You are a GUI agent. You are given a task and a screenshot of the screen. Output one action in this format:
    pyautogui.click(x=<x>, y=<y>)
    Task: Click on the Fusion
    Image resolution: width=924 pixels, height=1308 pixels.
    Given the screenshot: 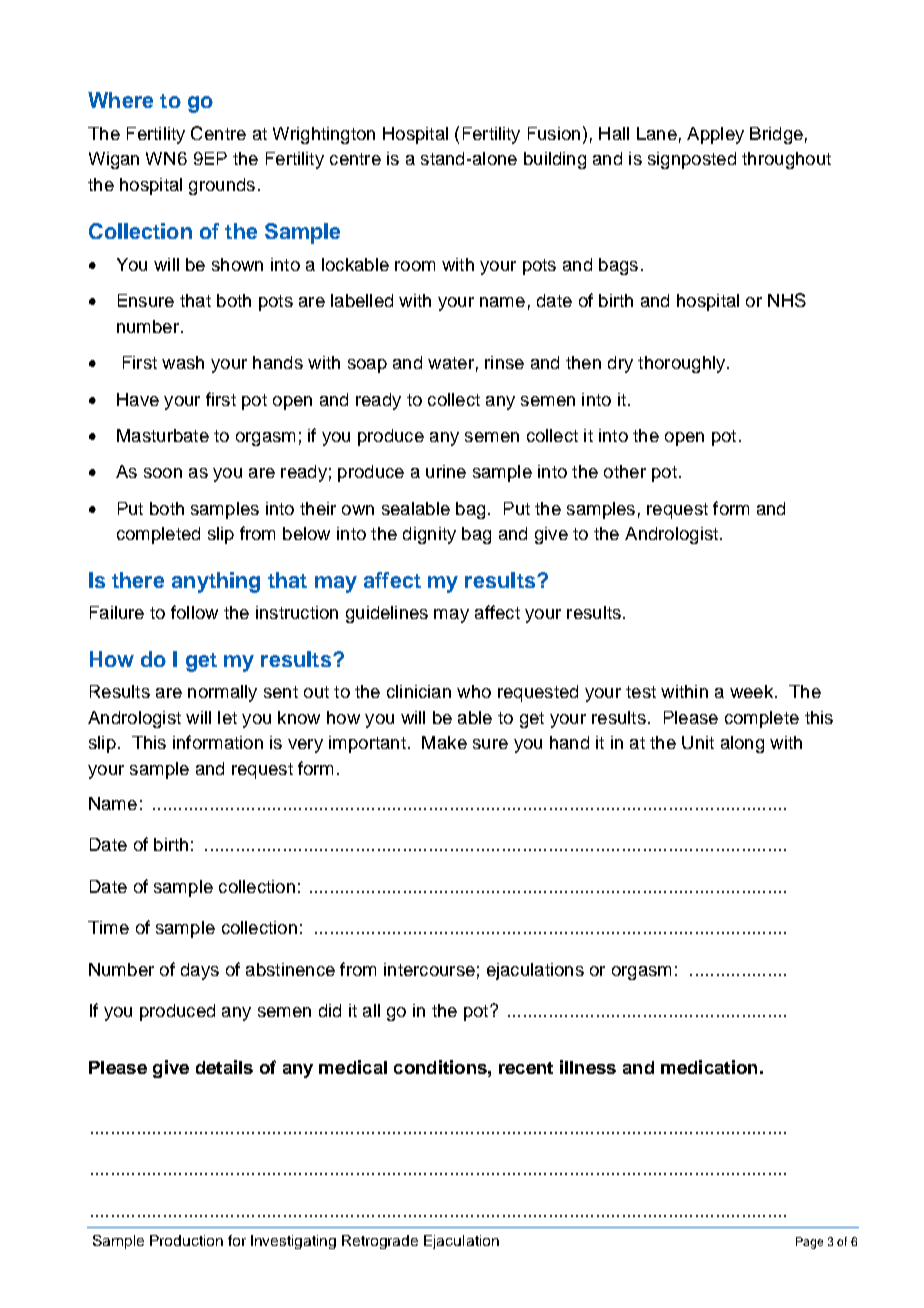 What is the action you would take?
    pyautogui.click(x=554, y=133)
